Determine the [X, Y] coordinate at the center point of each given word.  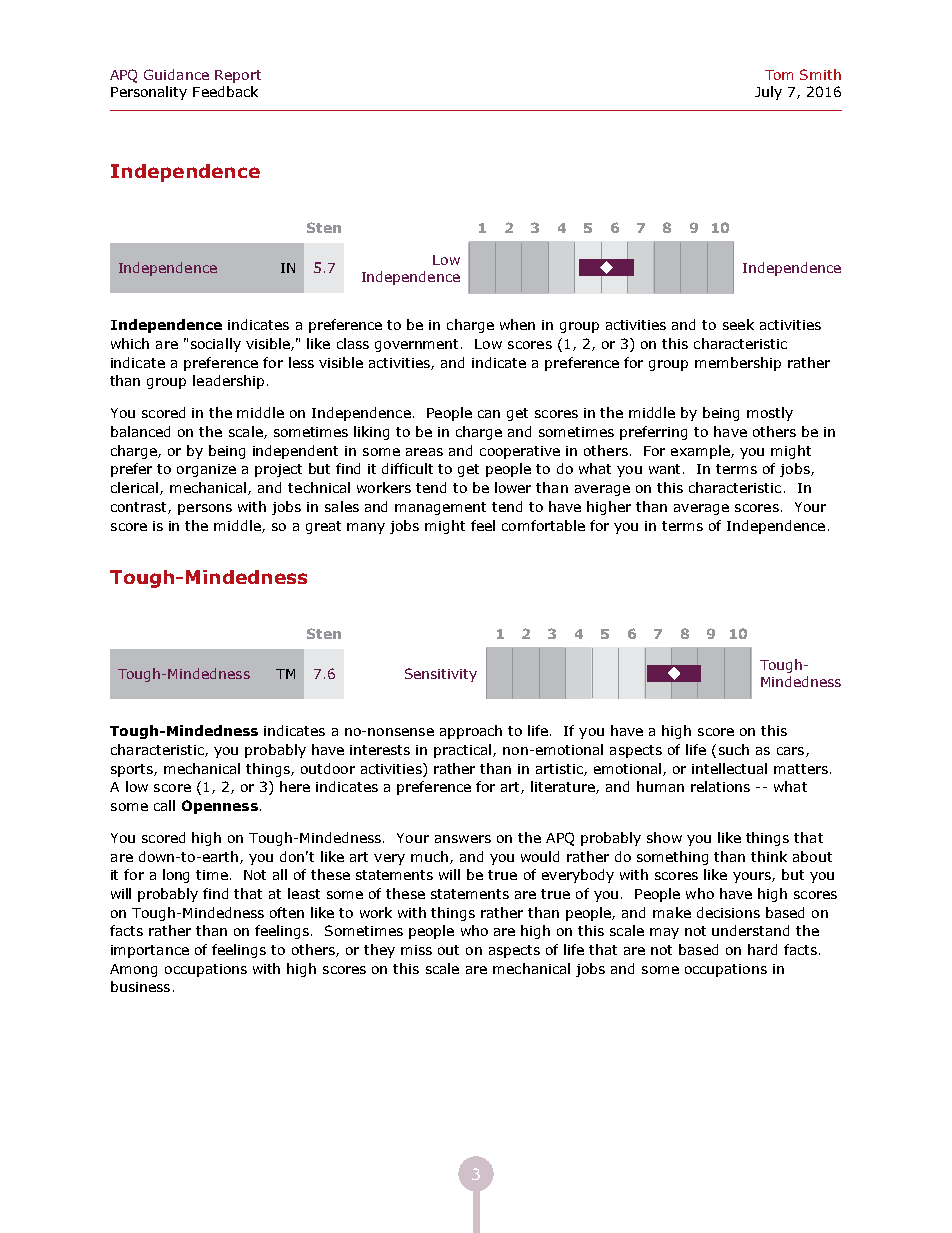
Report [238, 76]
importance [150, 951]
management [440, 508]
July [768, 93]
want [666, 469]
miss [416, 950]
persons [205, 509]
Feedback [225, 91]
